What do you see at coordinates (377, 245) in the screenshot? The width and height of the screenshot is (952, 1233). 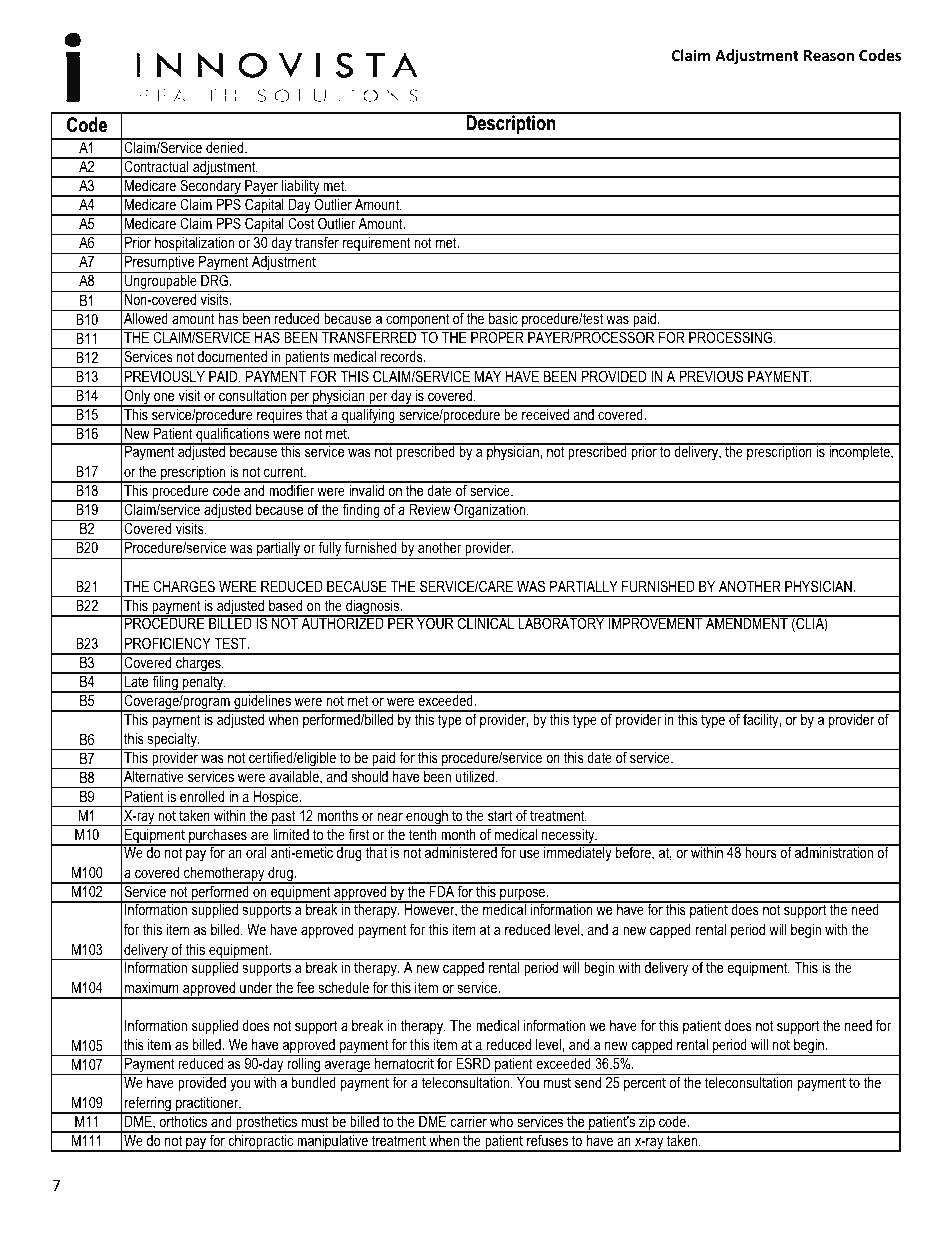 I see `requirement` at bounding box center [377, 245].
